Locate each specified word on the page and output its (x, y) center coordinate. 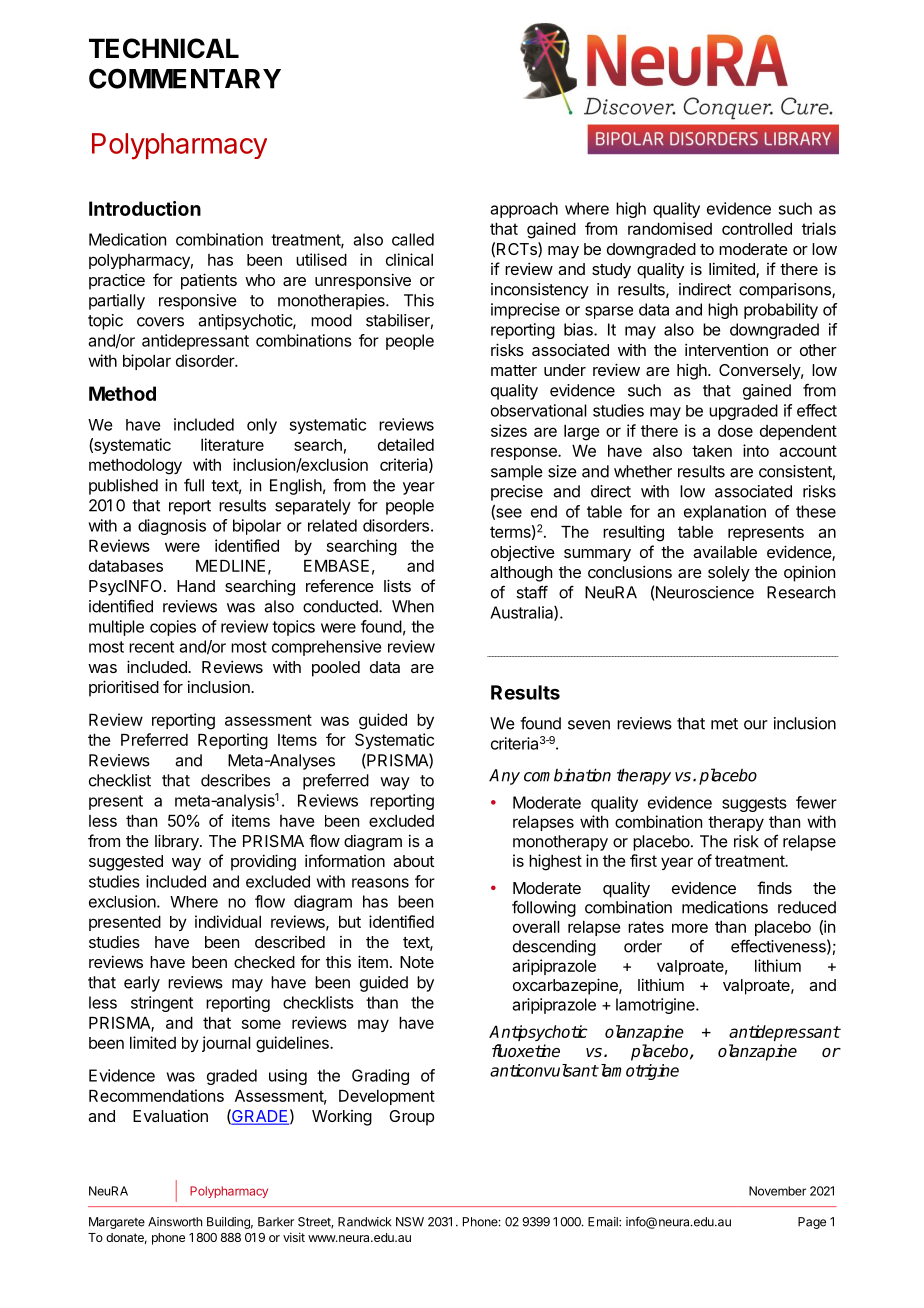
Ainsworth (175, 1222)
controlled (757, 229)
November (777, 1191)
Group (411, 1118)
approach (524, 210)
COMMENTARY (185, 78)
